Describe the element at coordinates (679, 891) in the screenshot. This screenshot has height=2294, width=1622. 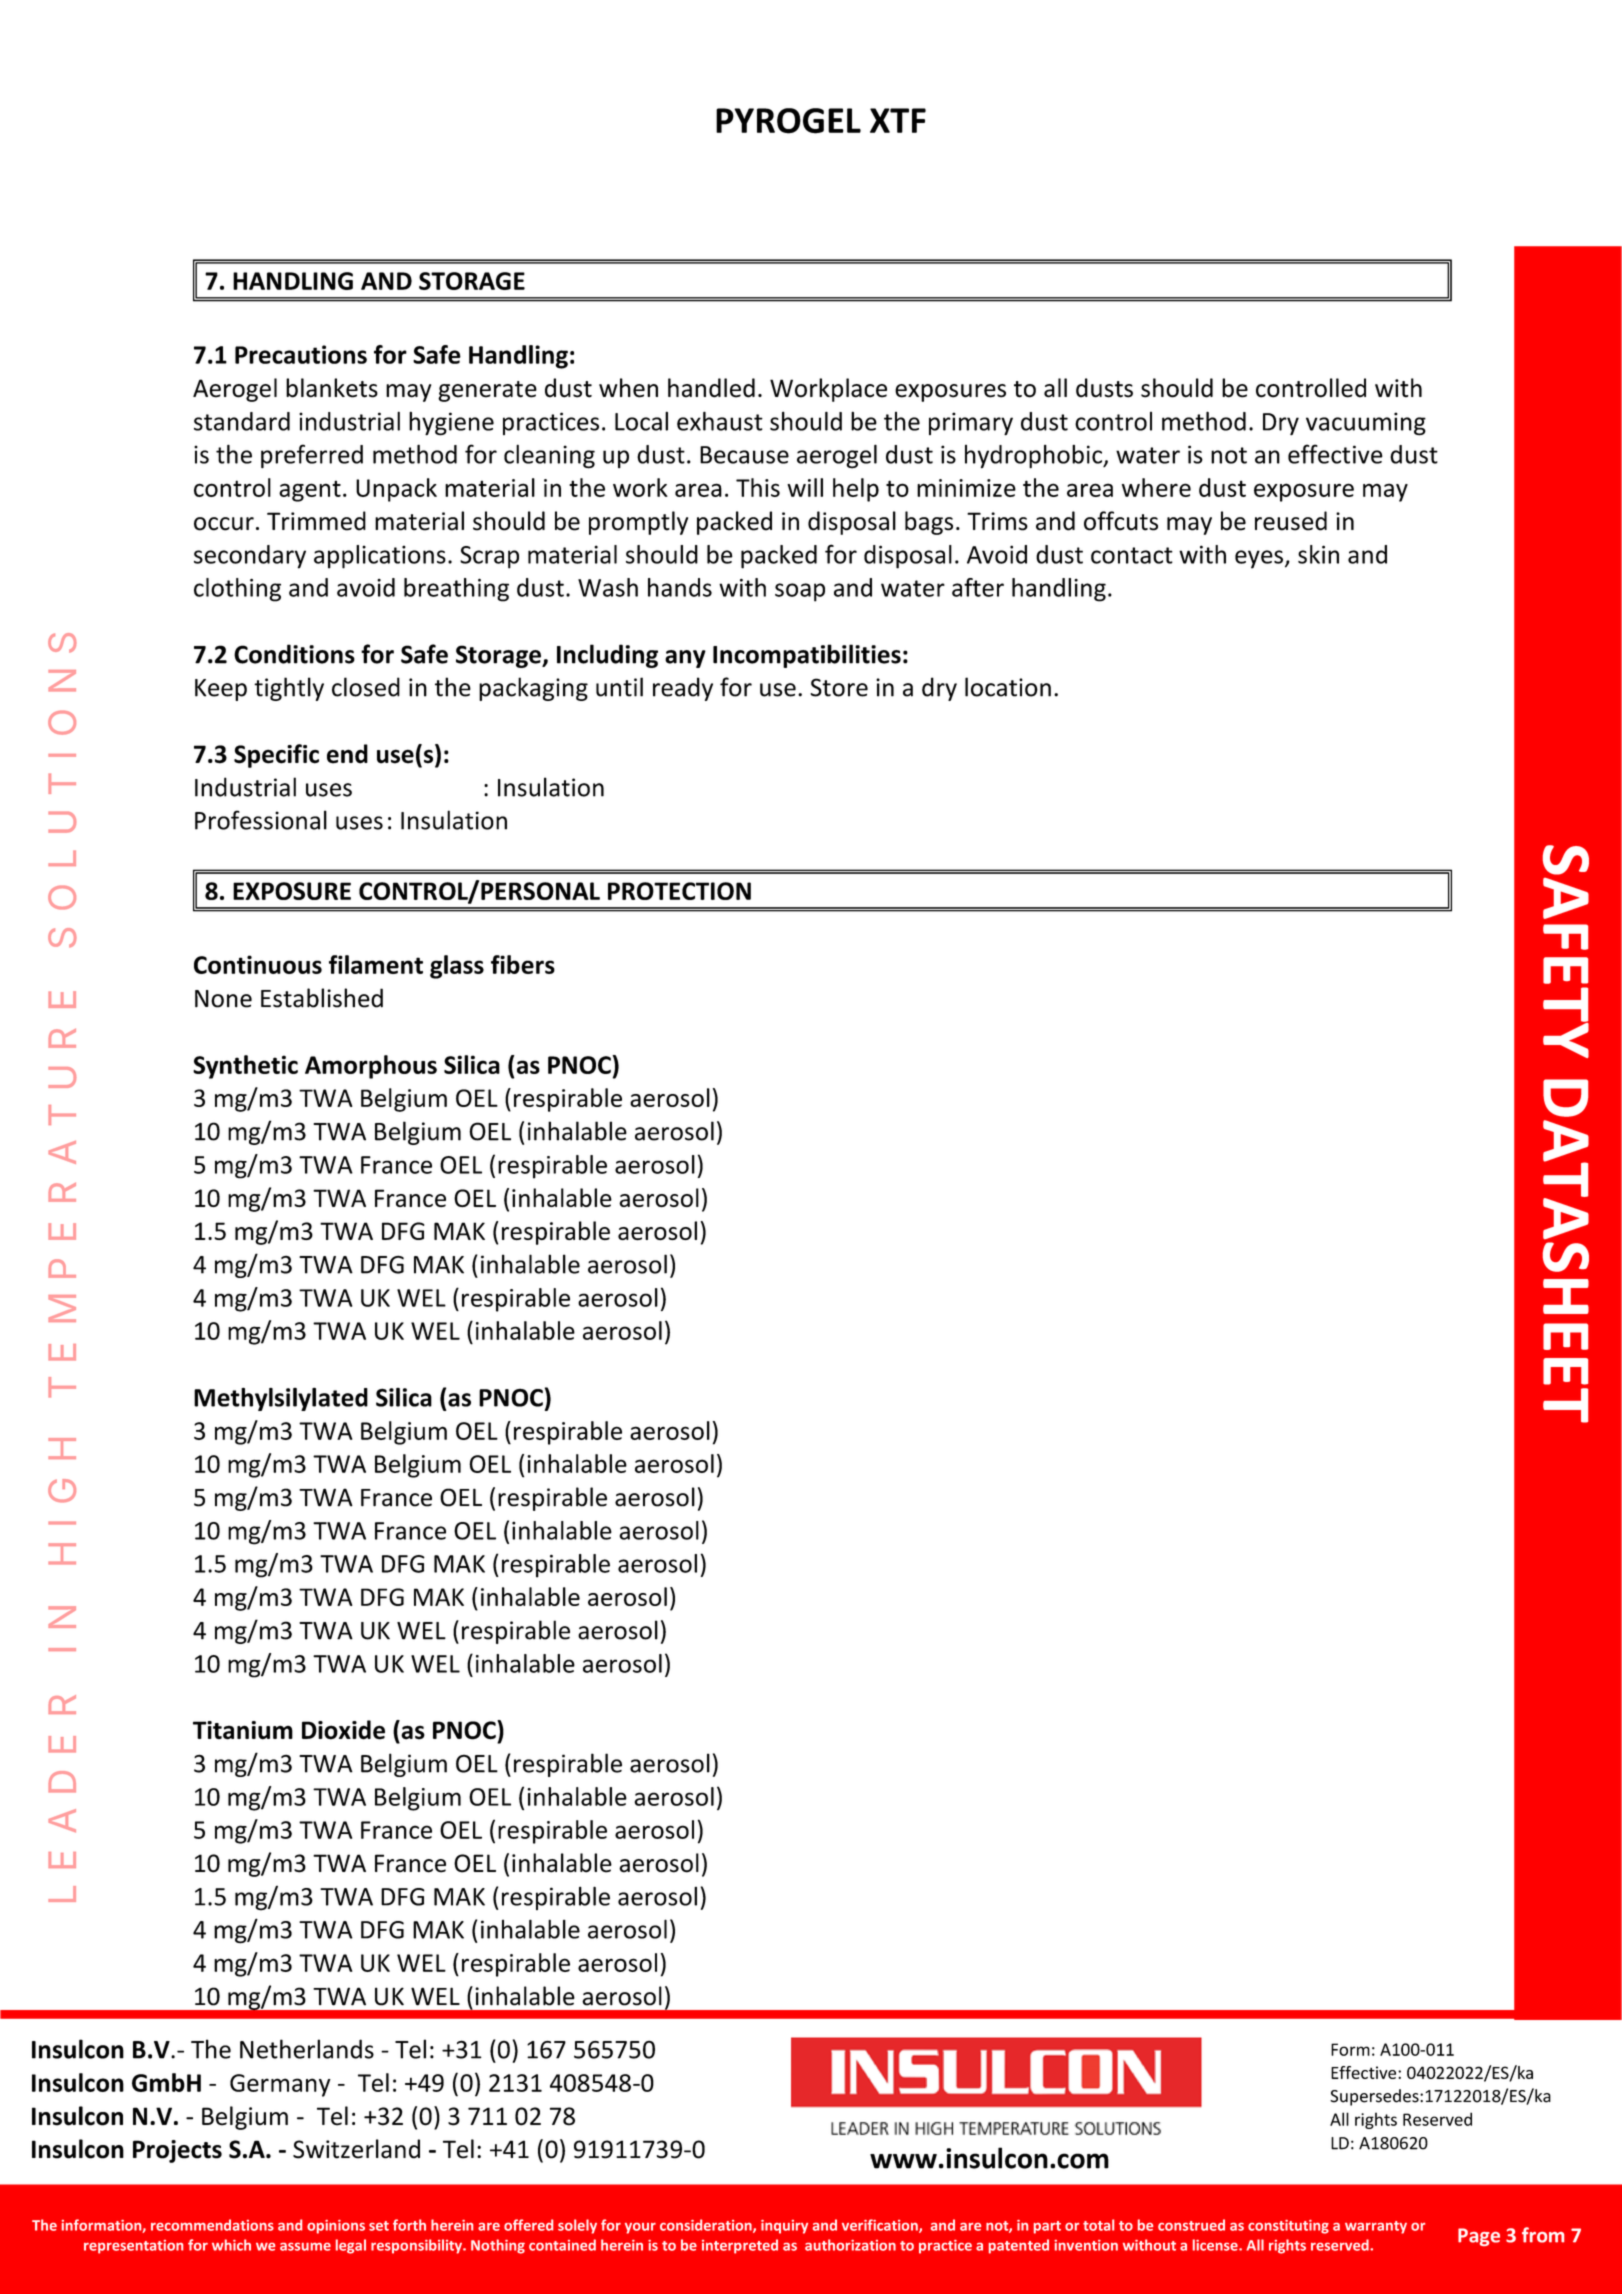
I see `PROTECTION` at that location.
